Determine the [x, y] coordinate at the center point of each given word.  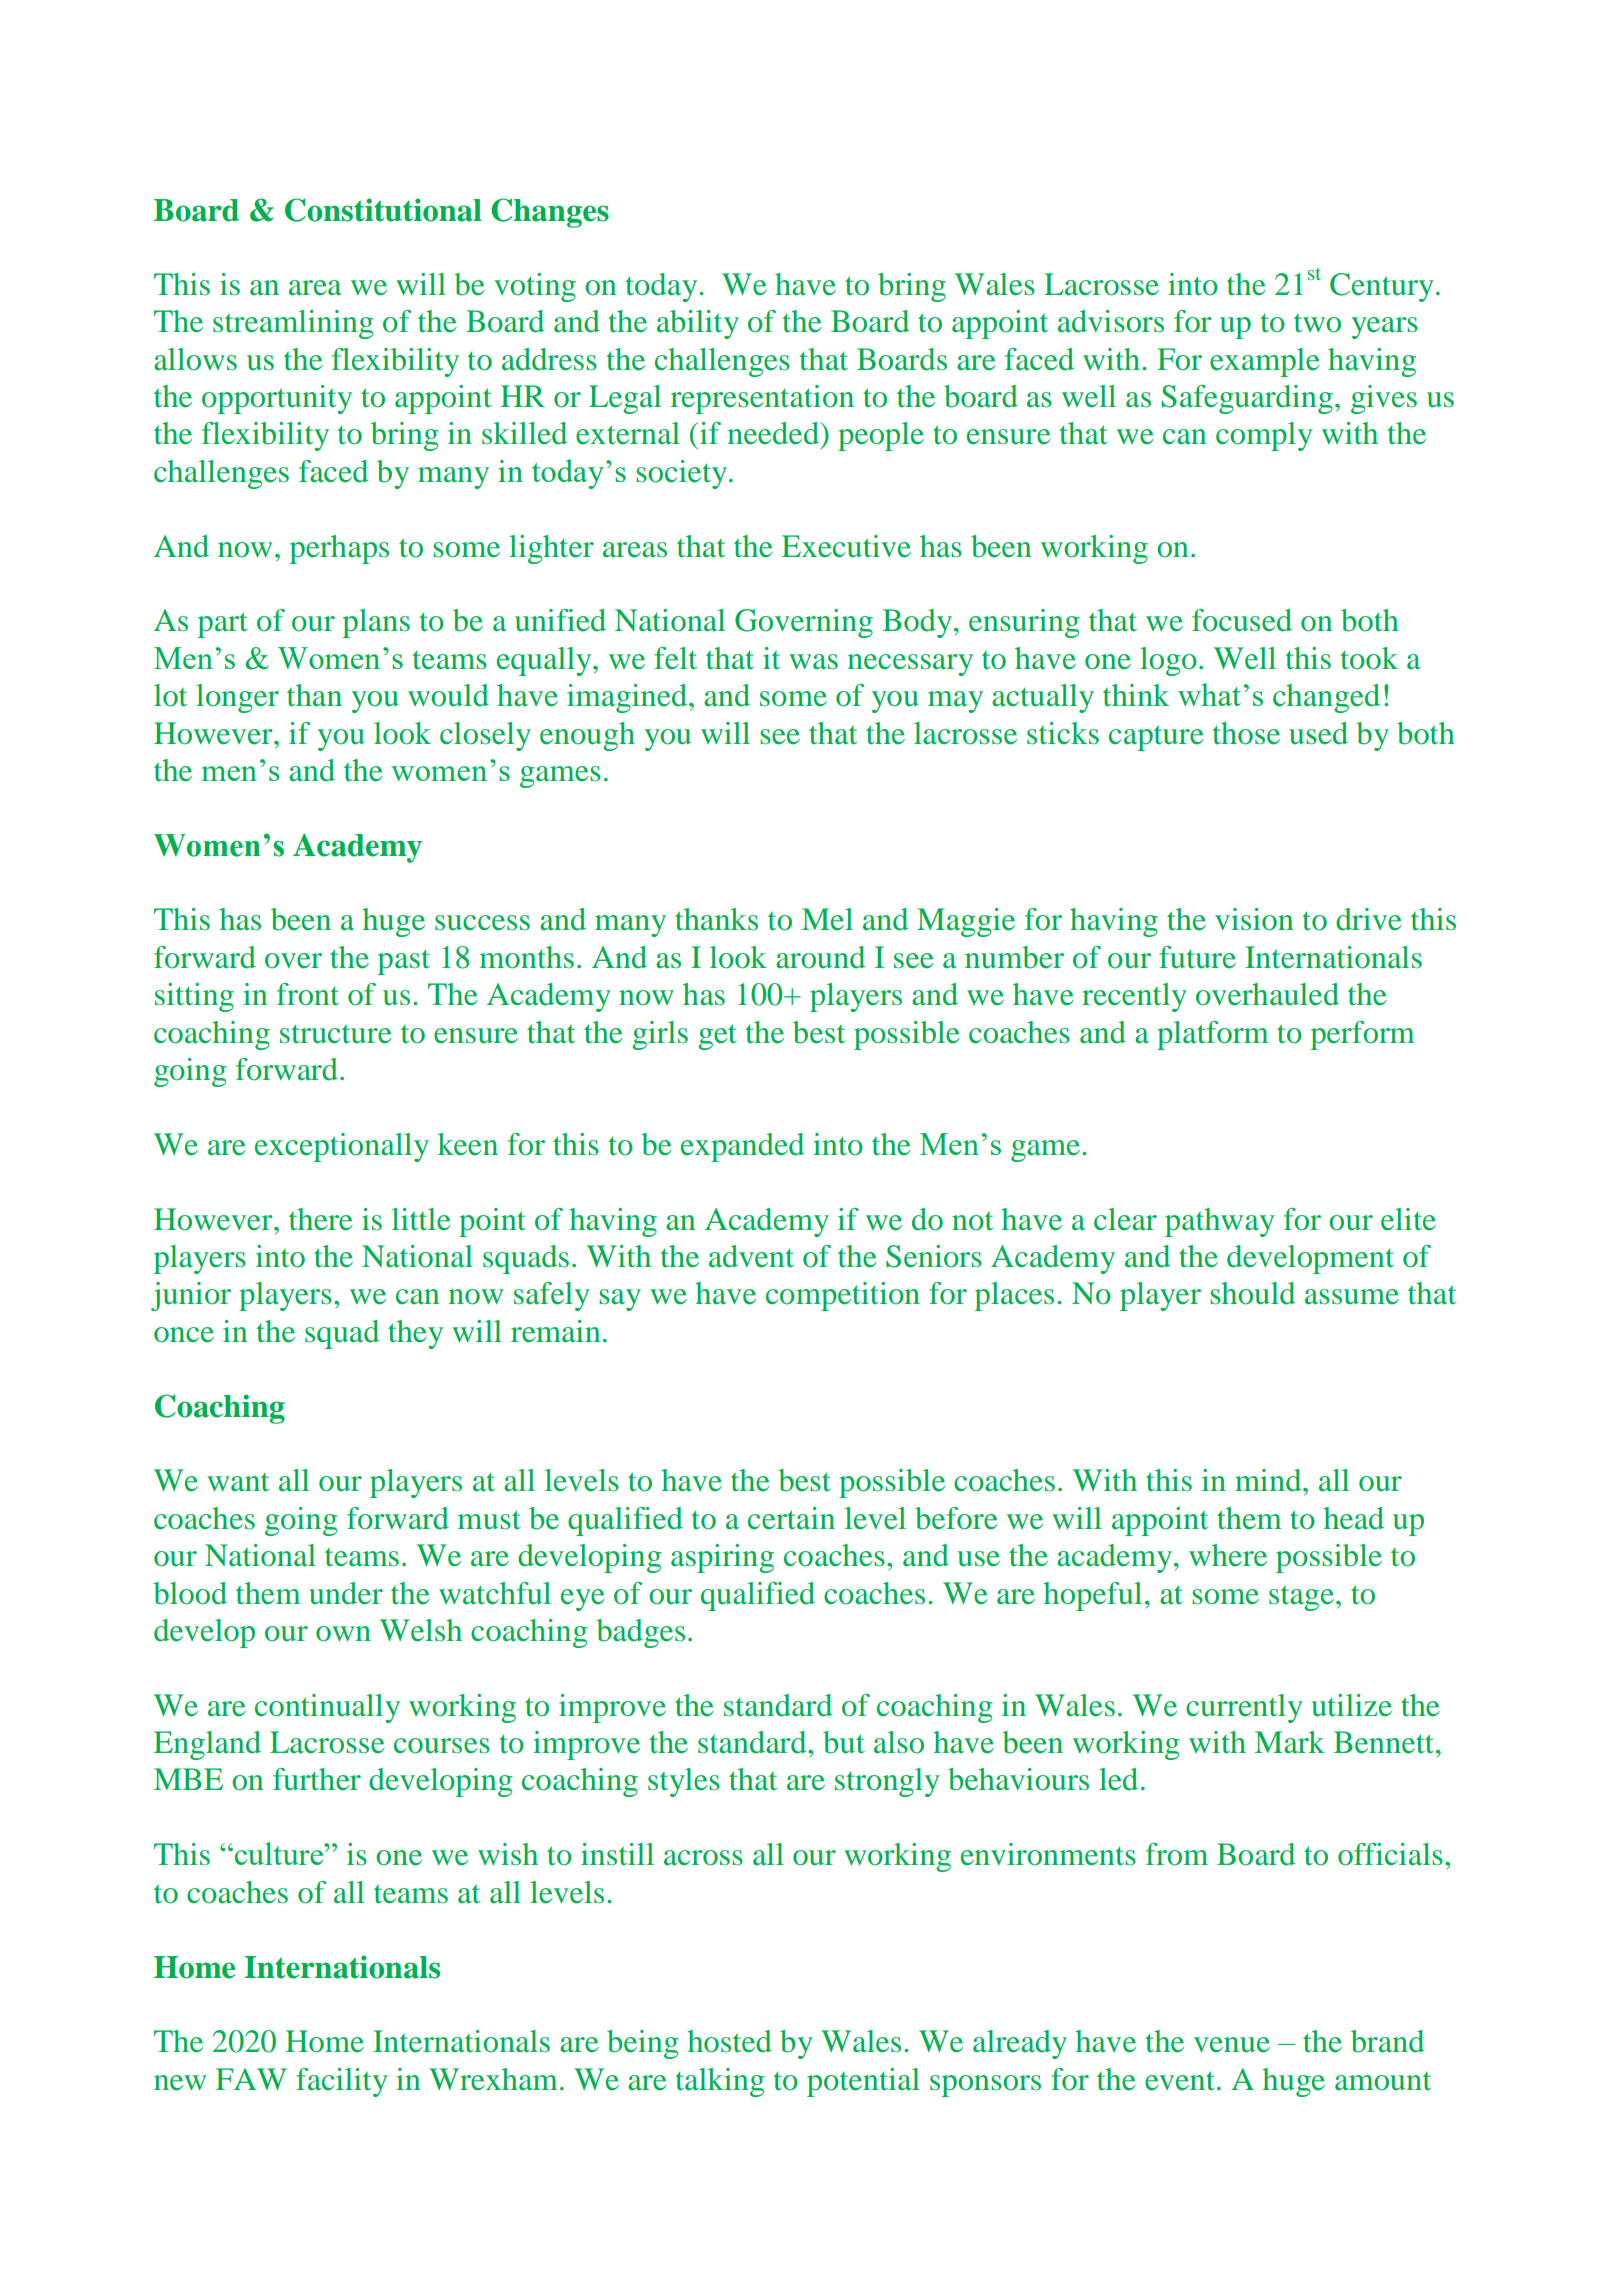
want [238, 1482]
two [1317, 323]
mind [1269, 1480]
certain [791, 1518]
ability [698, 324]
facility [342, 2082]
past [404, 962]
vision [1254, 919]
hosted [729, 2041]
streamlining [293, 324]
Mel [827, 919]
